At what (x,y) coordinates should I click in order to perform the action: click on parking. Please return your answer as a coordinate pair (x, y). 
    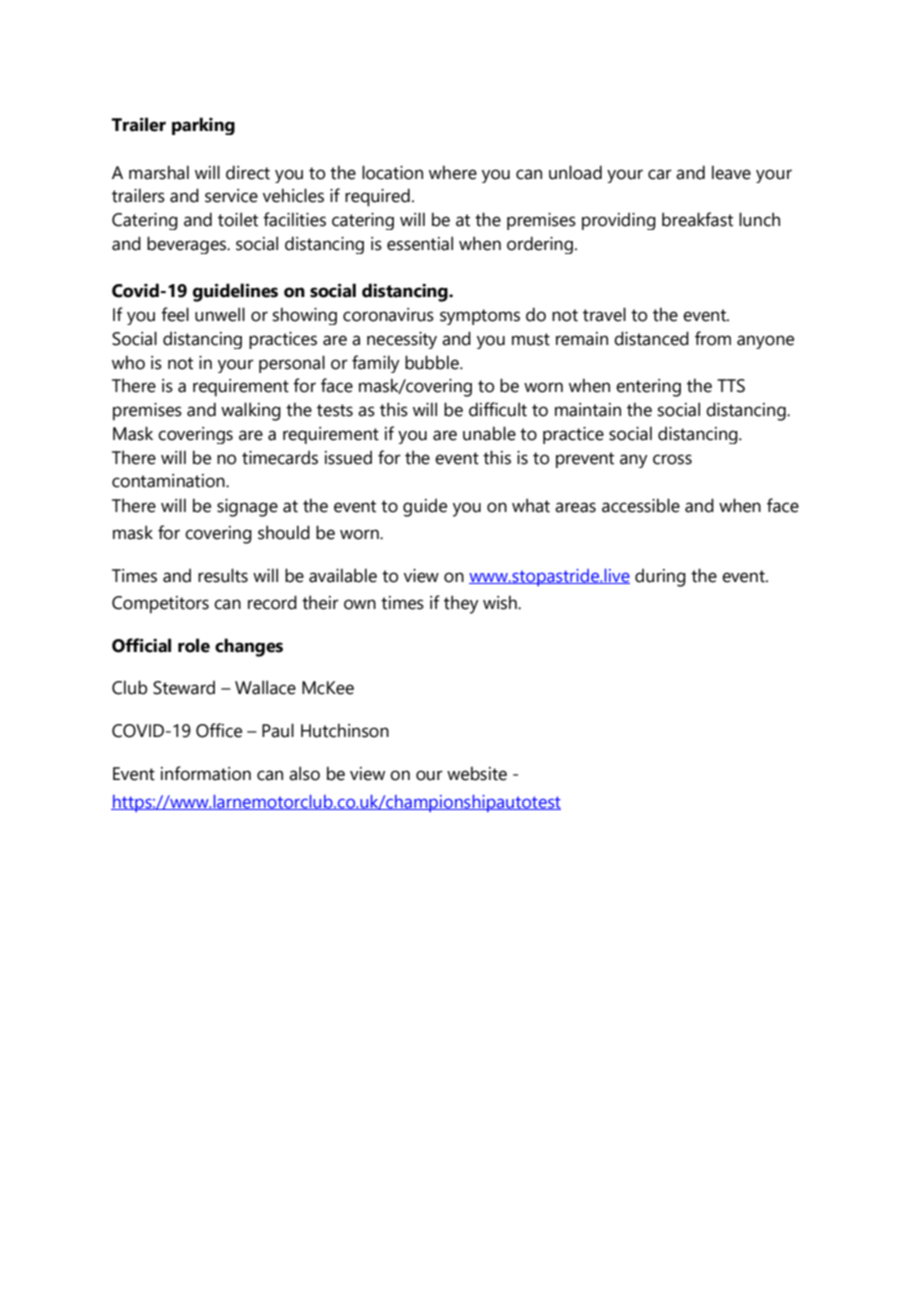
    Looking at the image, I should click on (203, 126).
